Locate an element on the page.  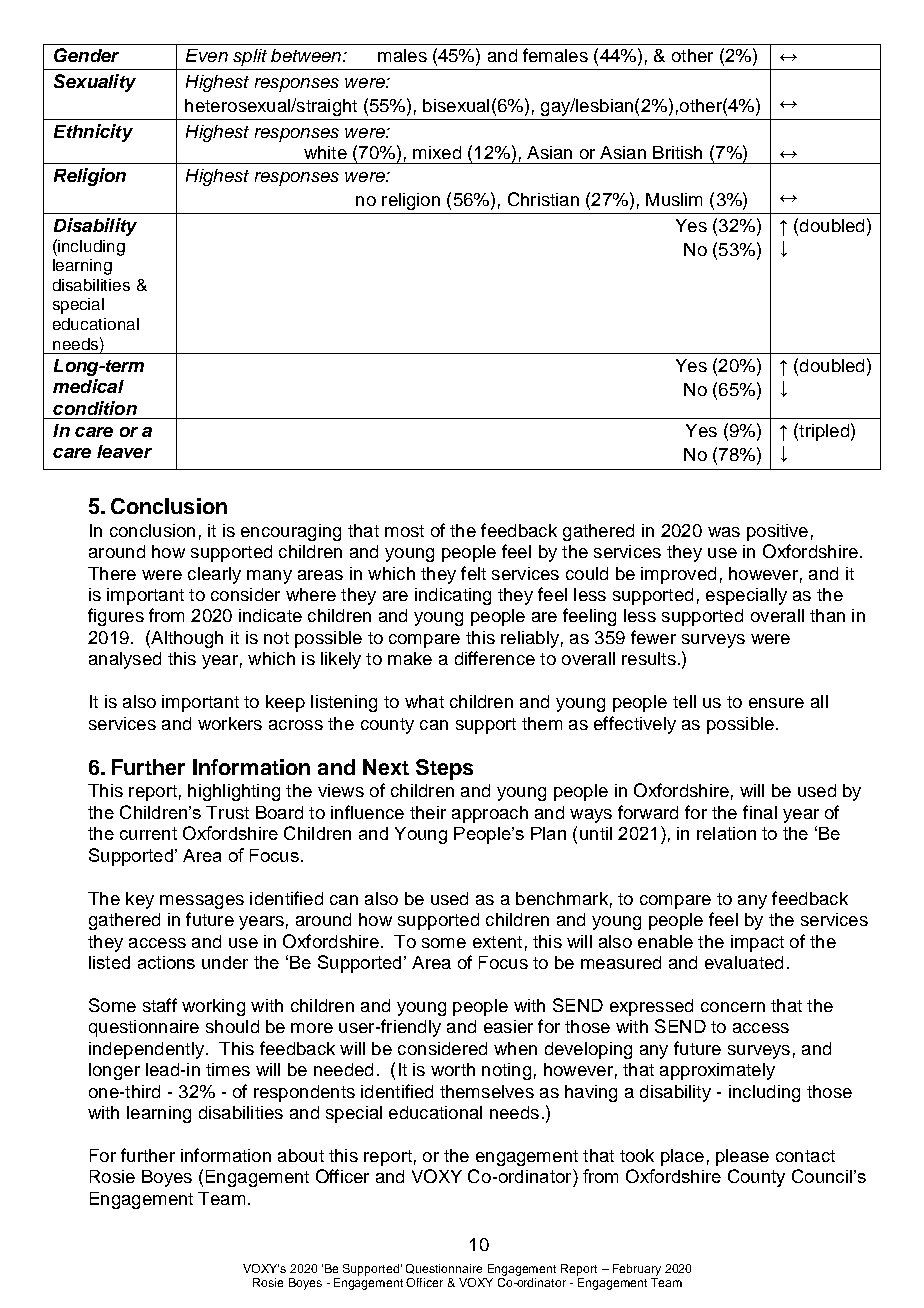
analysed is located at coordinates (125, 660).
